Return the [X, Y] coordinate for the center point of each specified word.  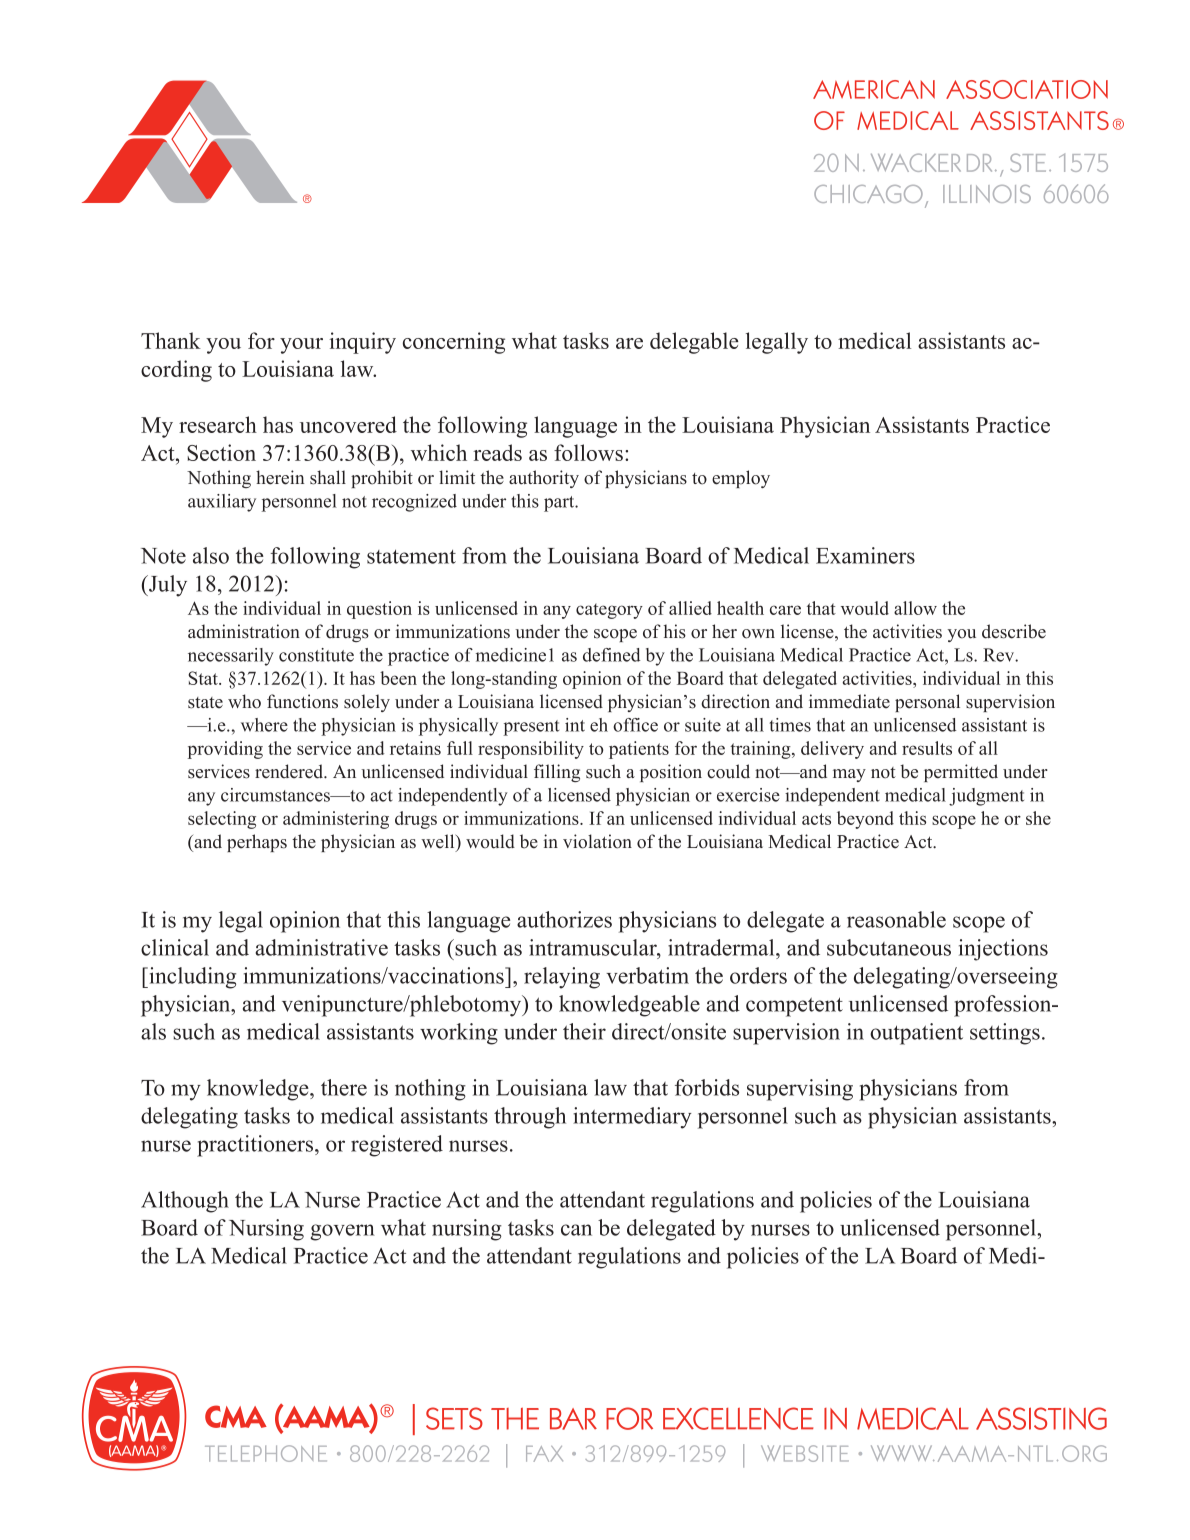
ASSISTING [1041, 1418]
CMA [236, 1416]
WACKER [916, 162]
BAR [573, 1419]
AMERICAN [874, 89]
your [301, 346]
